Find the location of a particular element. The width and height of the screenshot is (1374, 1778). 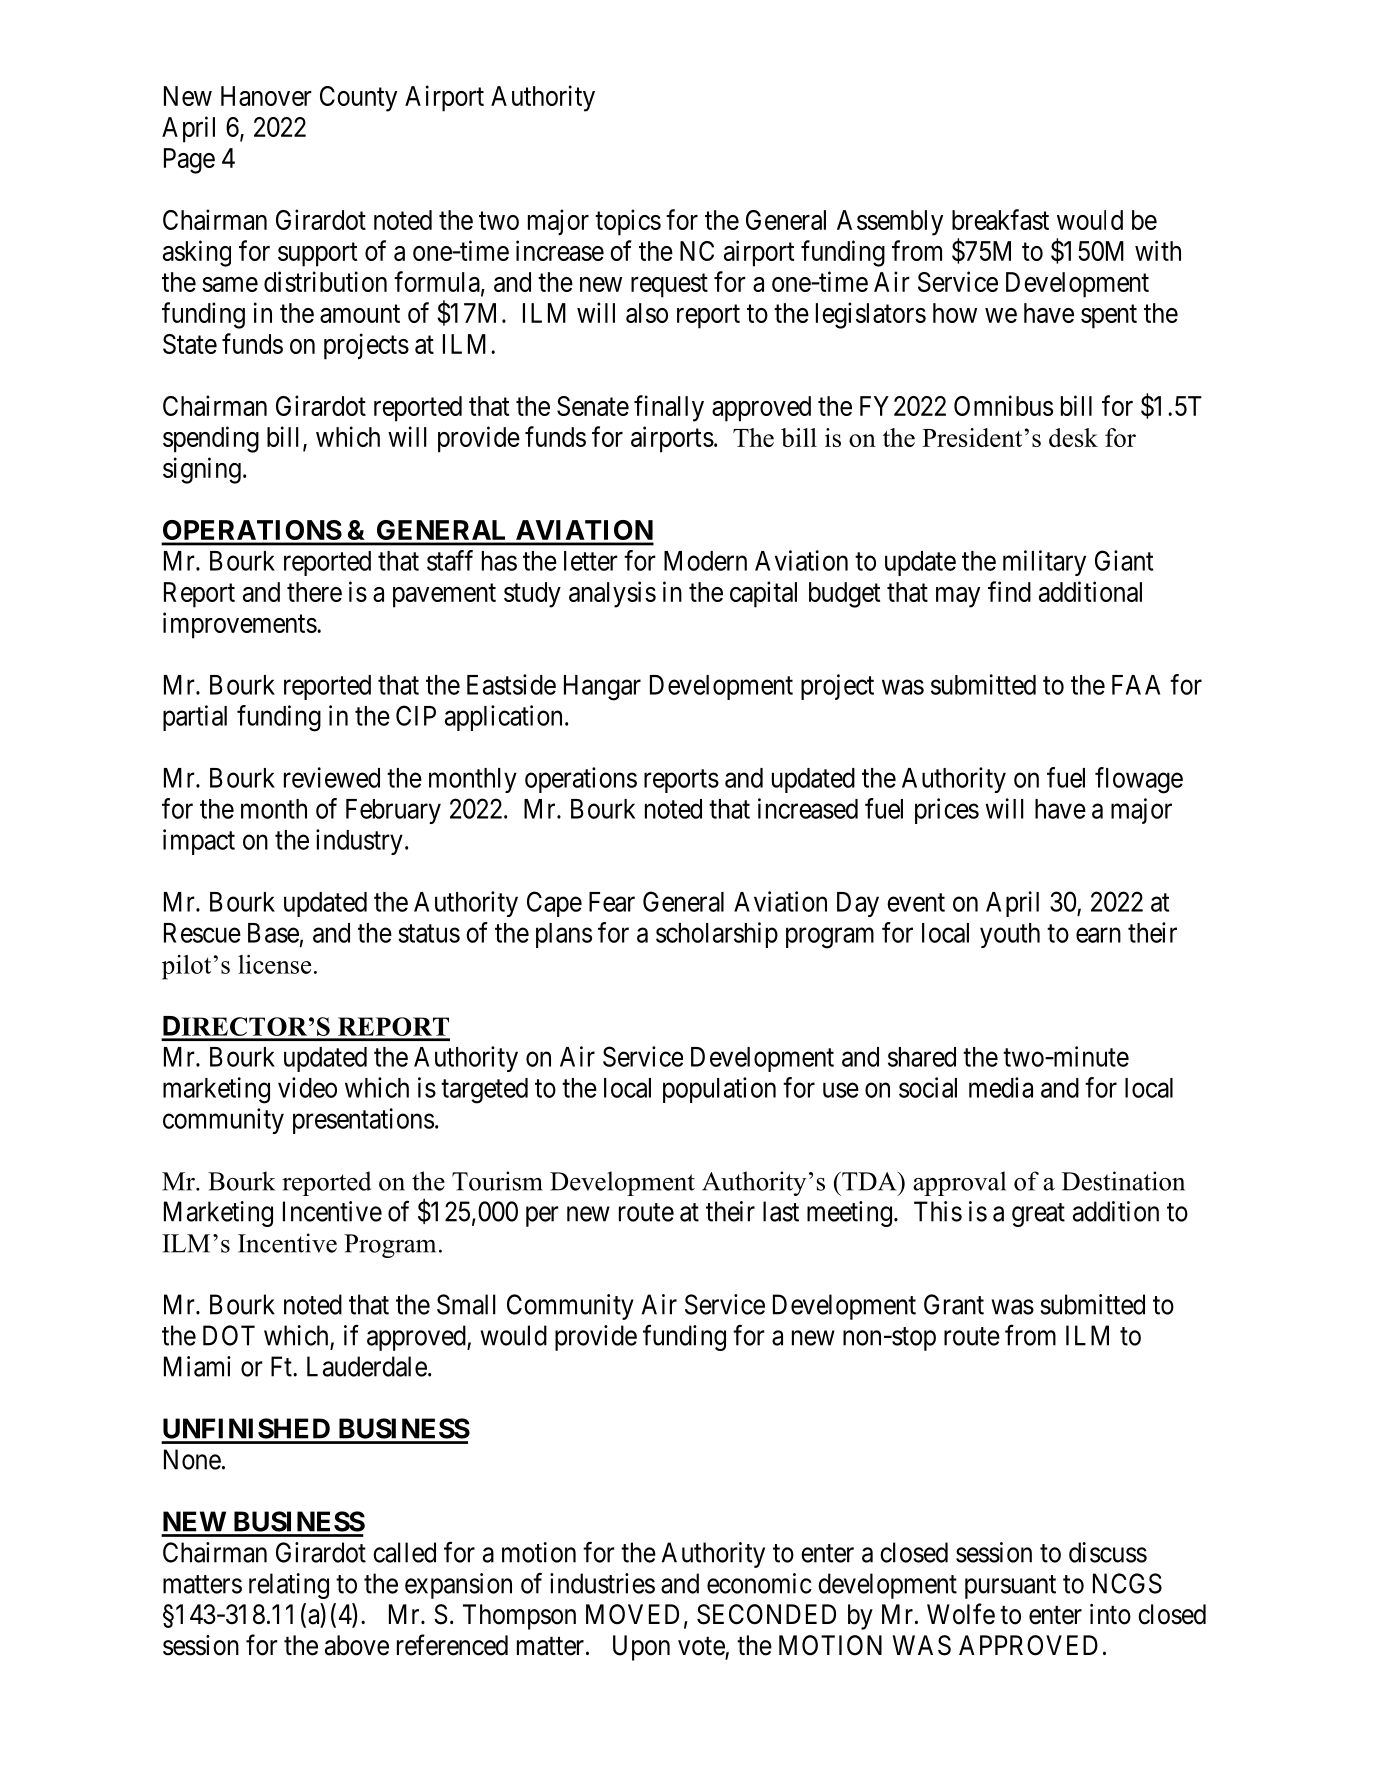

MOVED is located at coordinates (632, 1614).
